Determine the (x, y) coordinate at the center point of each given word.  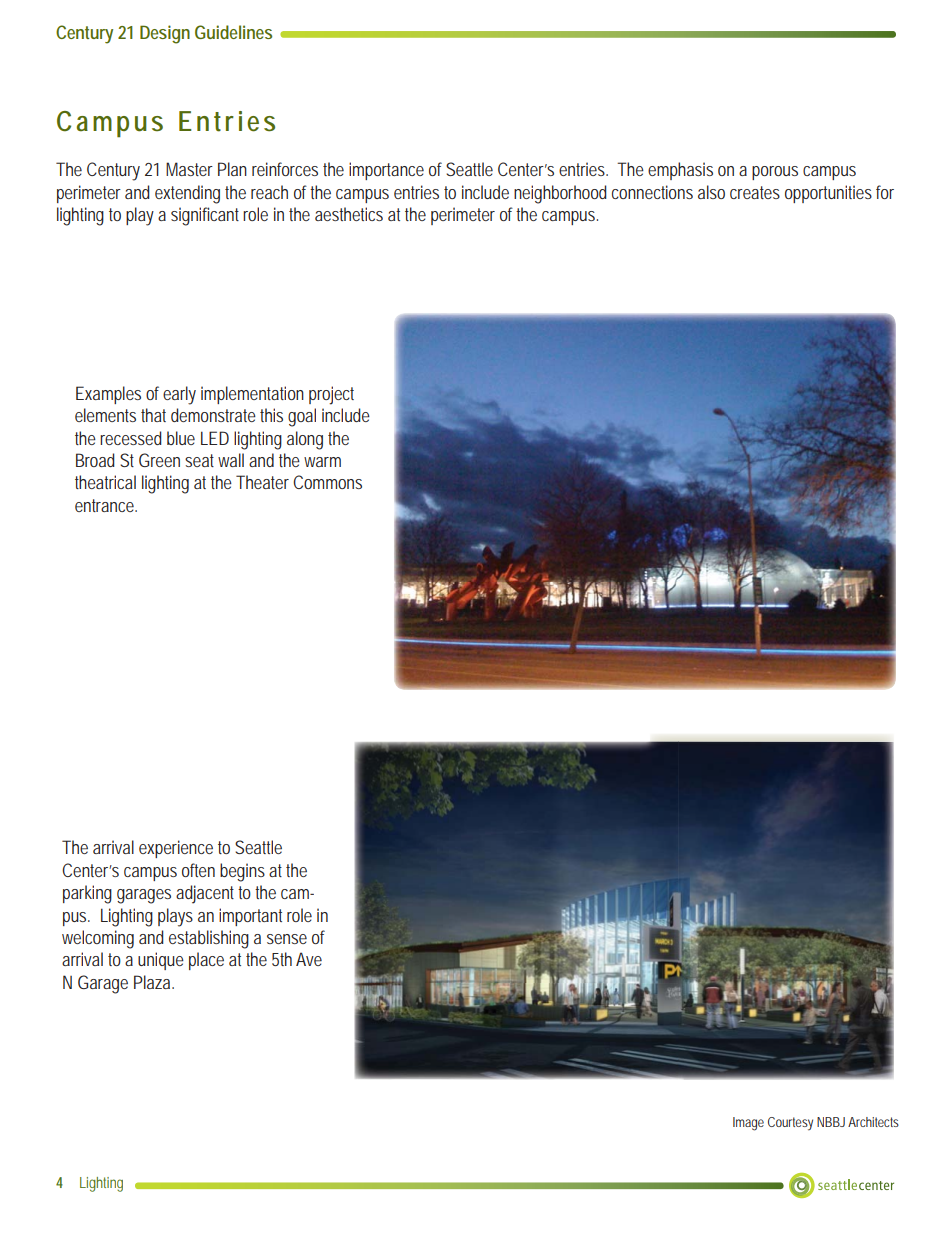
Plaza (154, 982)
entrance (106, 505)
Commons (327, 482)
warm (322, 462)
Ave (309, 959)
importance (386, 171)
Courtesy (790, 1124)
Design (165, 34)
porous (775, 173)
